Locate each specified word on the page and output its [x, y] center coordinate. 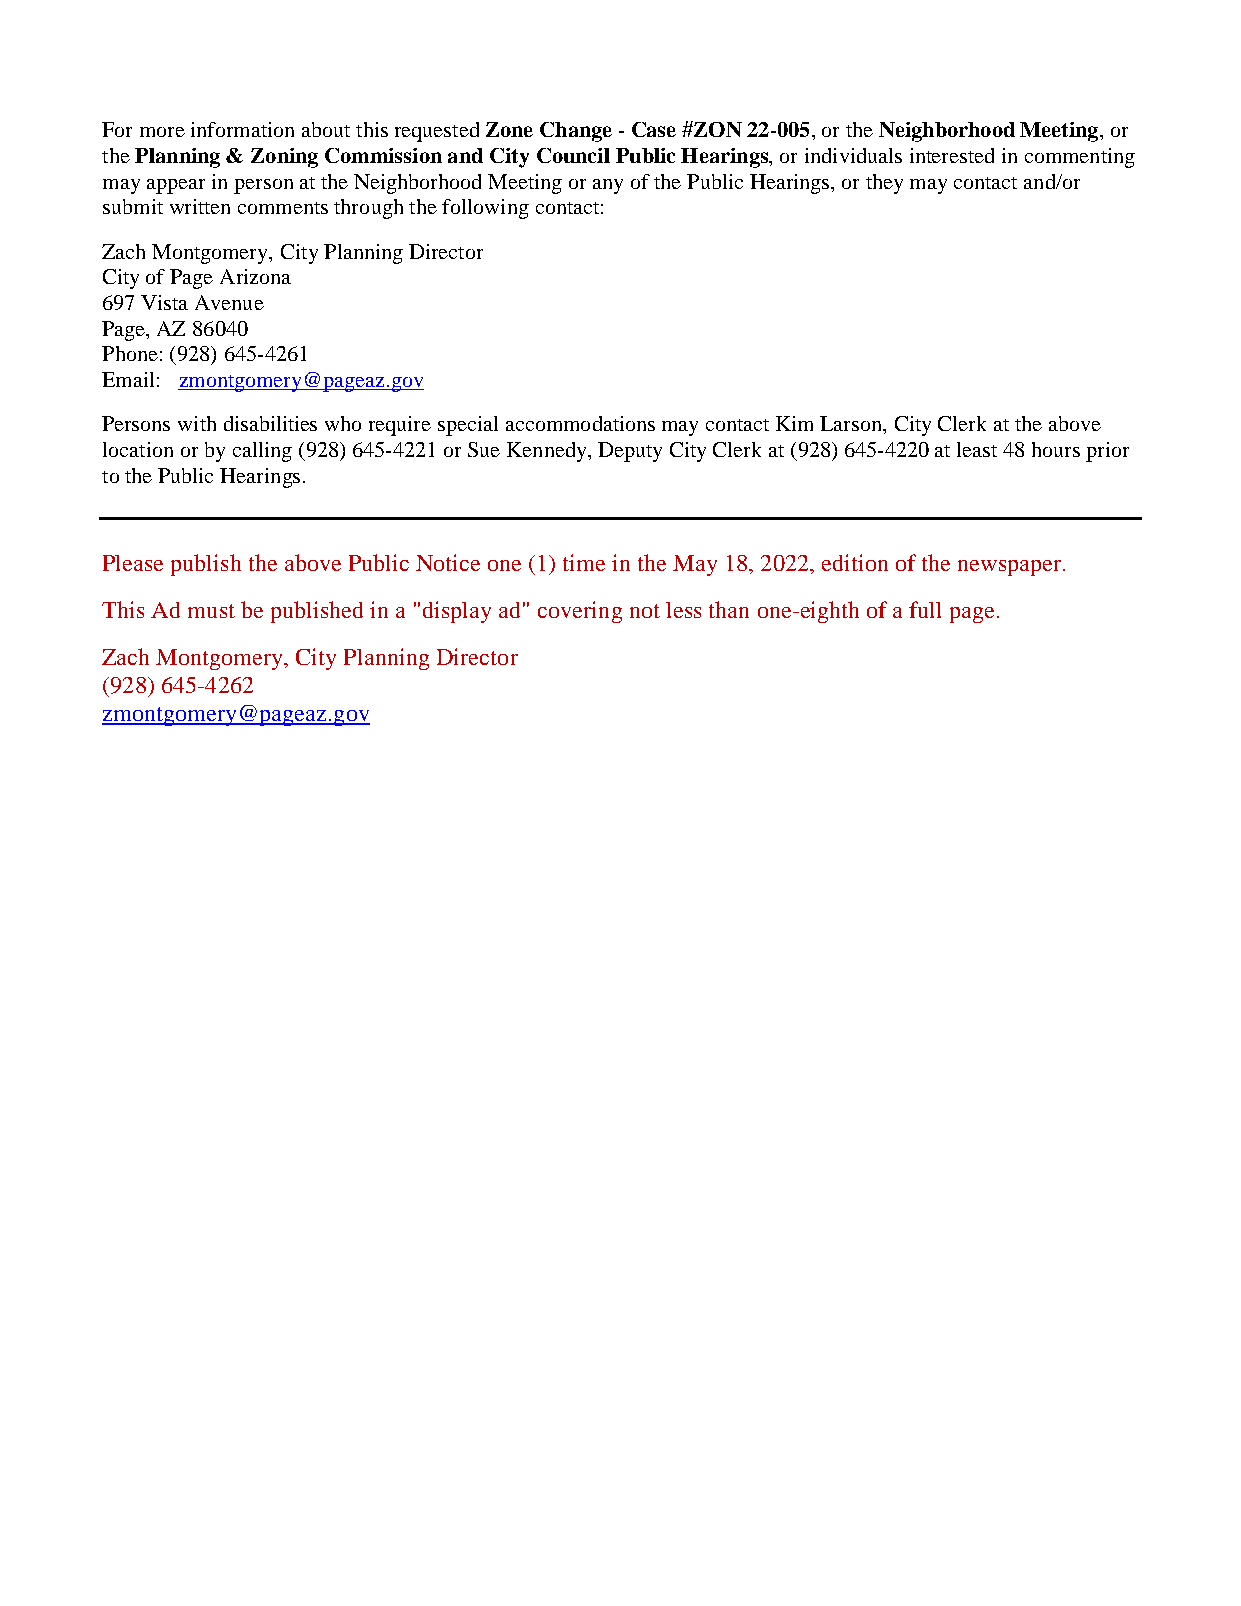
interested [952, 155]
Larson [852, 425]
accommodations [580, 423]
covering [580, 612]
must [211, 611]
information [242, 129]
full [925, 609]
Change [576, 132]
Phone [130, 353]
